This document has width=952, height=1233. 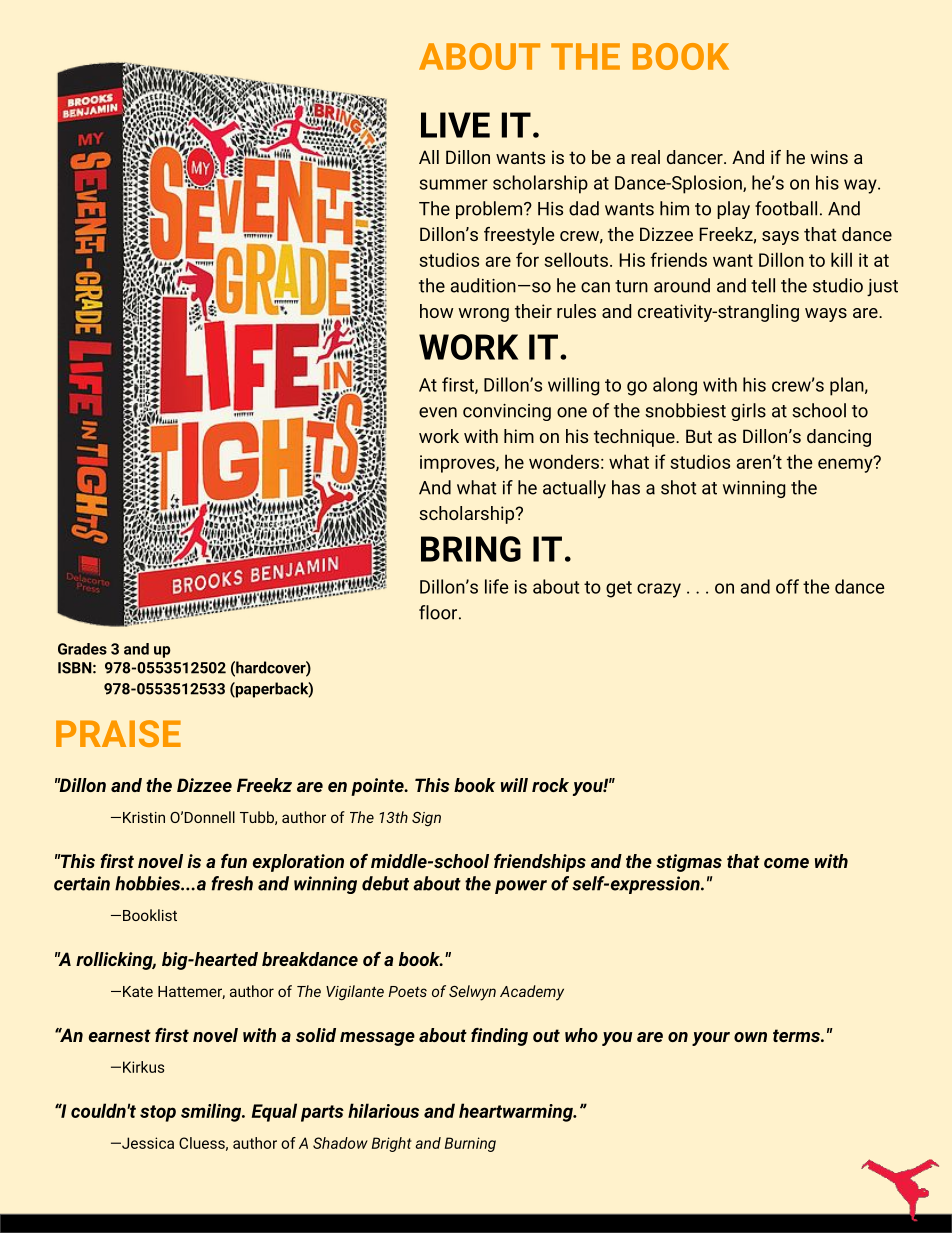 I want to click on wins, so click(x=829, y=157).
